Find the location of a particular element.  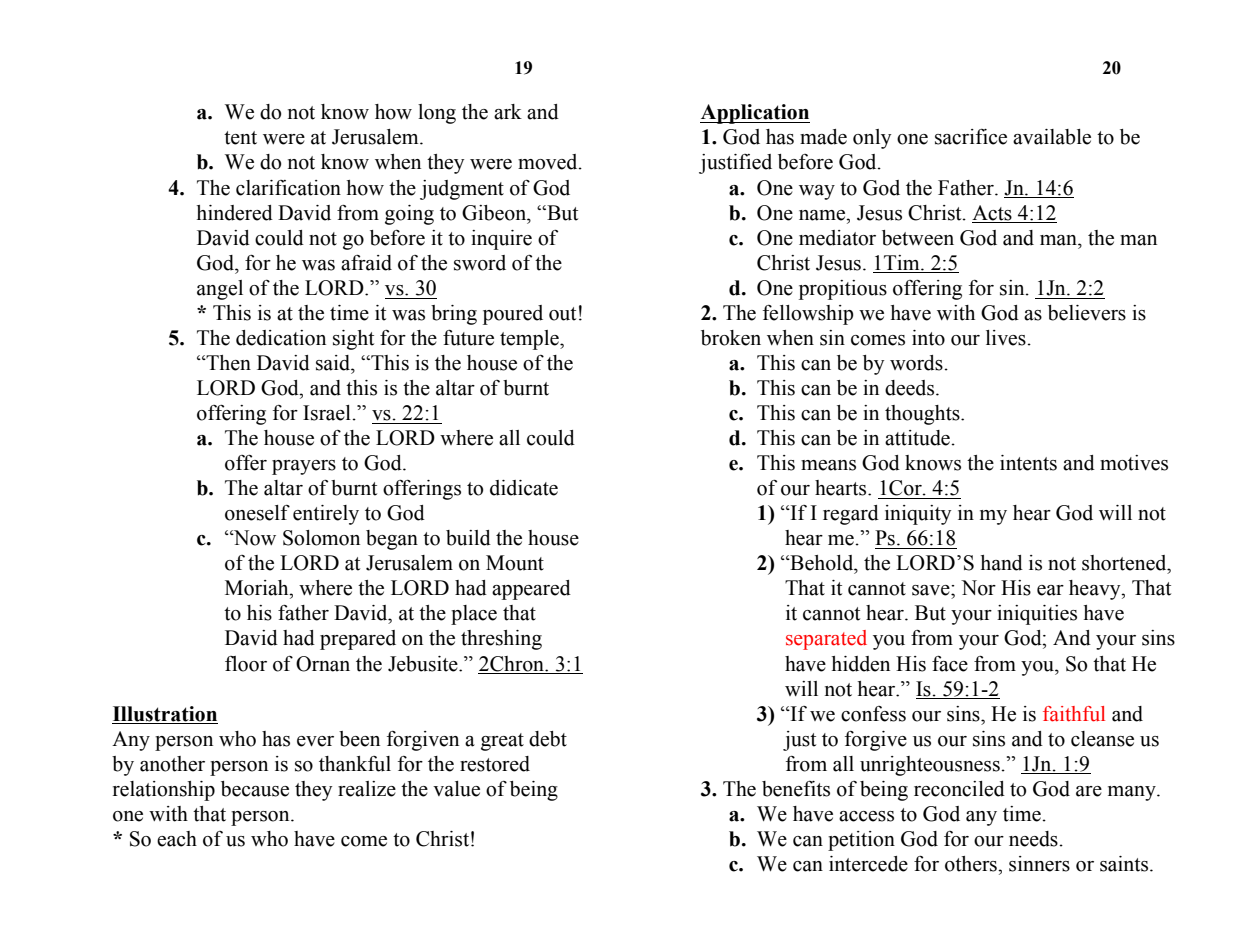

prayers is located at coordinates (304, 467).
